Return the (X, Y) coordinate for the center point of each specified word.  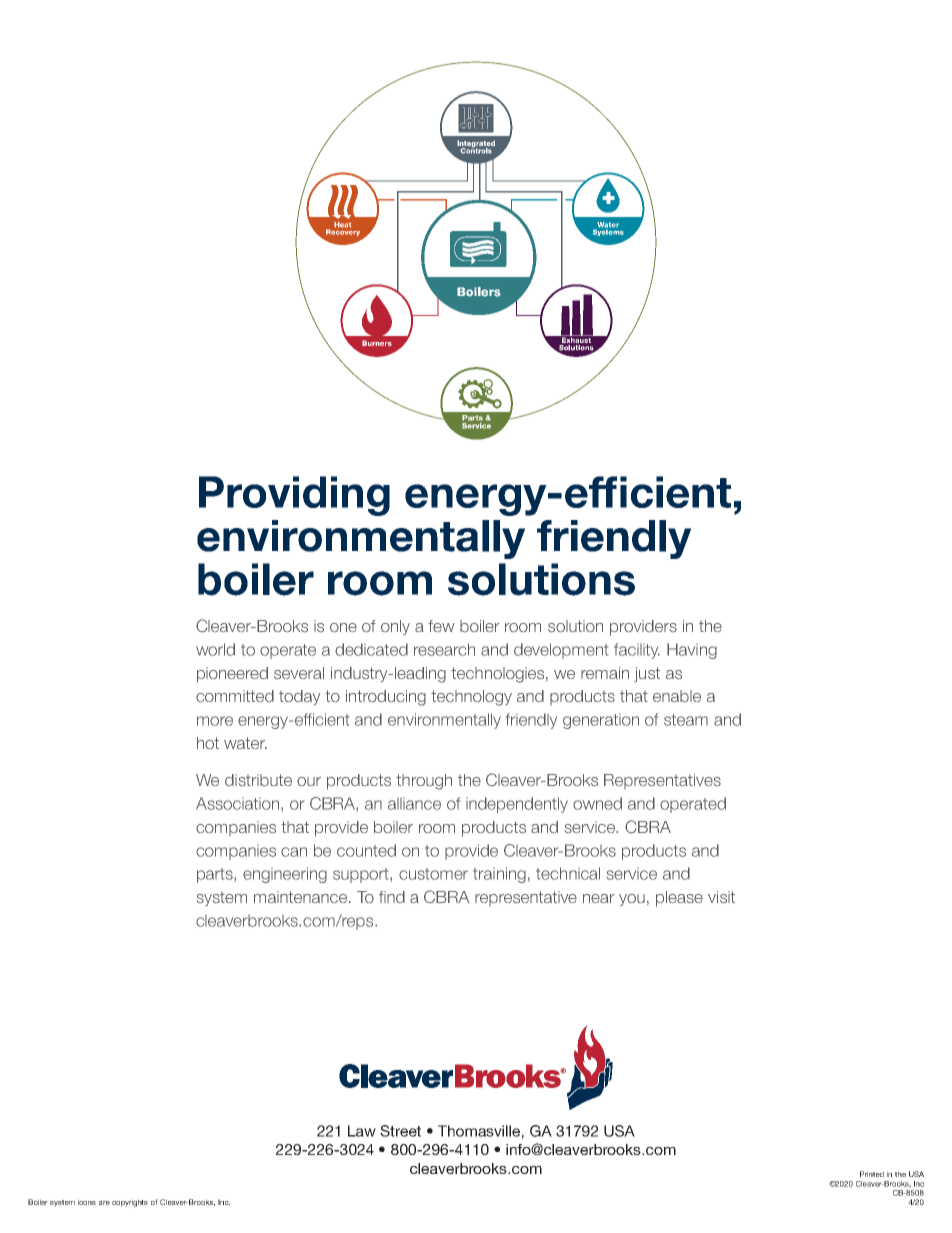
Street (400, 1131)
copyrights (130, 1203)
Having (692, 651)
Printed (872, 1174)
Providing (294, 496)
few (441, 626)
